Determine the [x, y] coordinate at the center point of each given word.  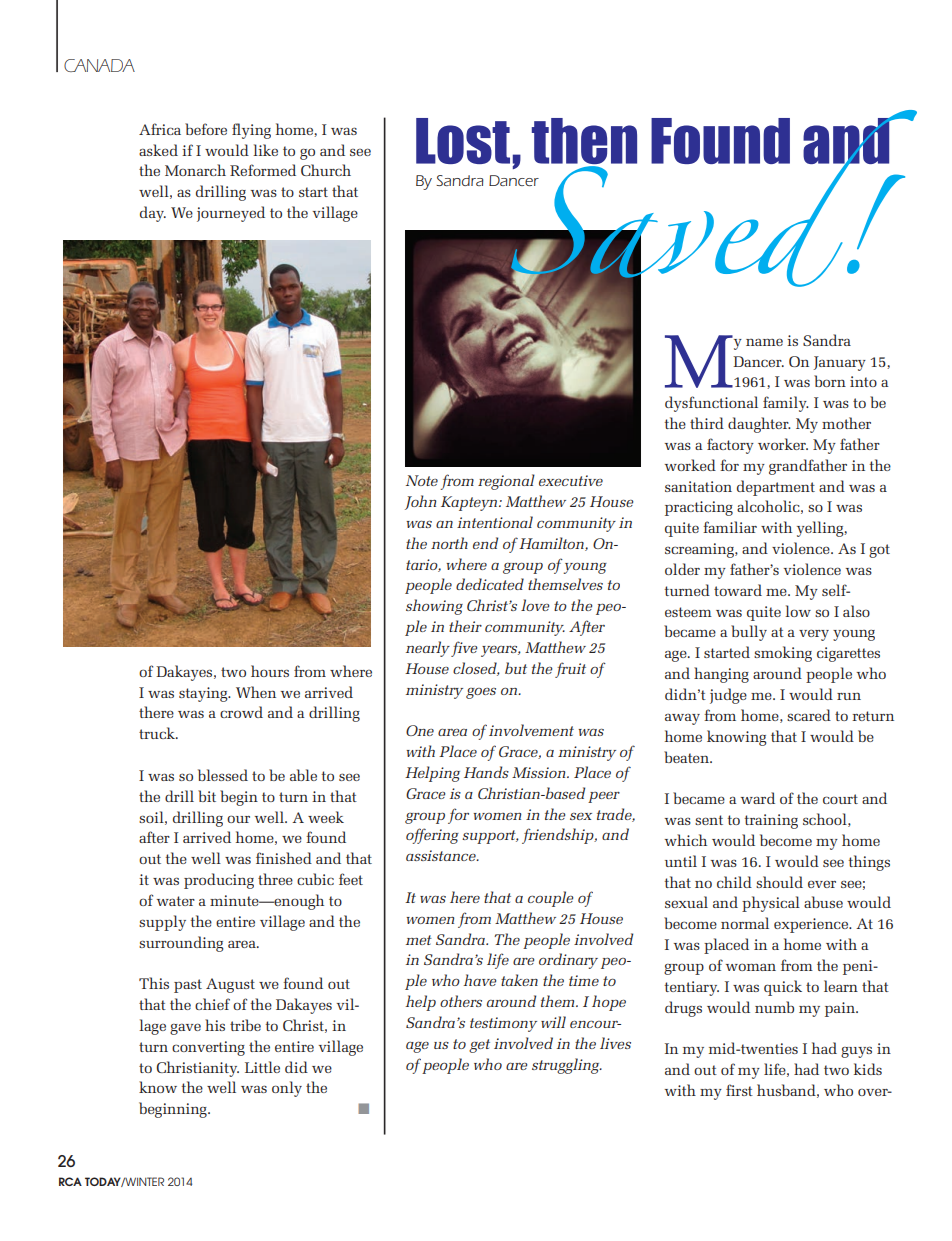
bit [207, 796]
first [739, 1090]
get [479, 1046]
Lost [463, 141]
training [771, 821]
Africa [160, 129]
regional [506, 482]
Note [422, 480]
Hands [486, 772]
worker [783, 444]
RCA [70, 1181]
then [584, 142]
